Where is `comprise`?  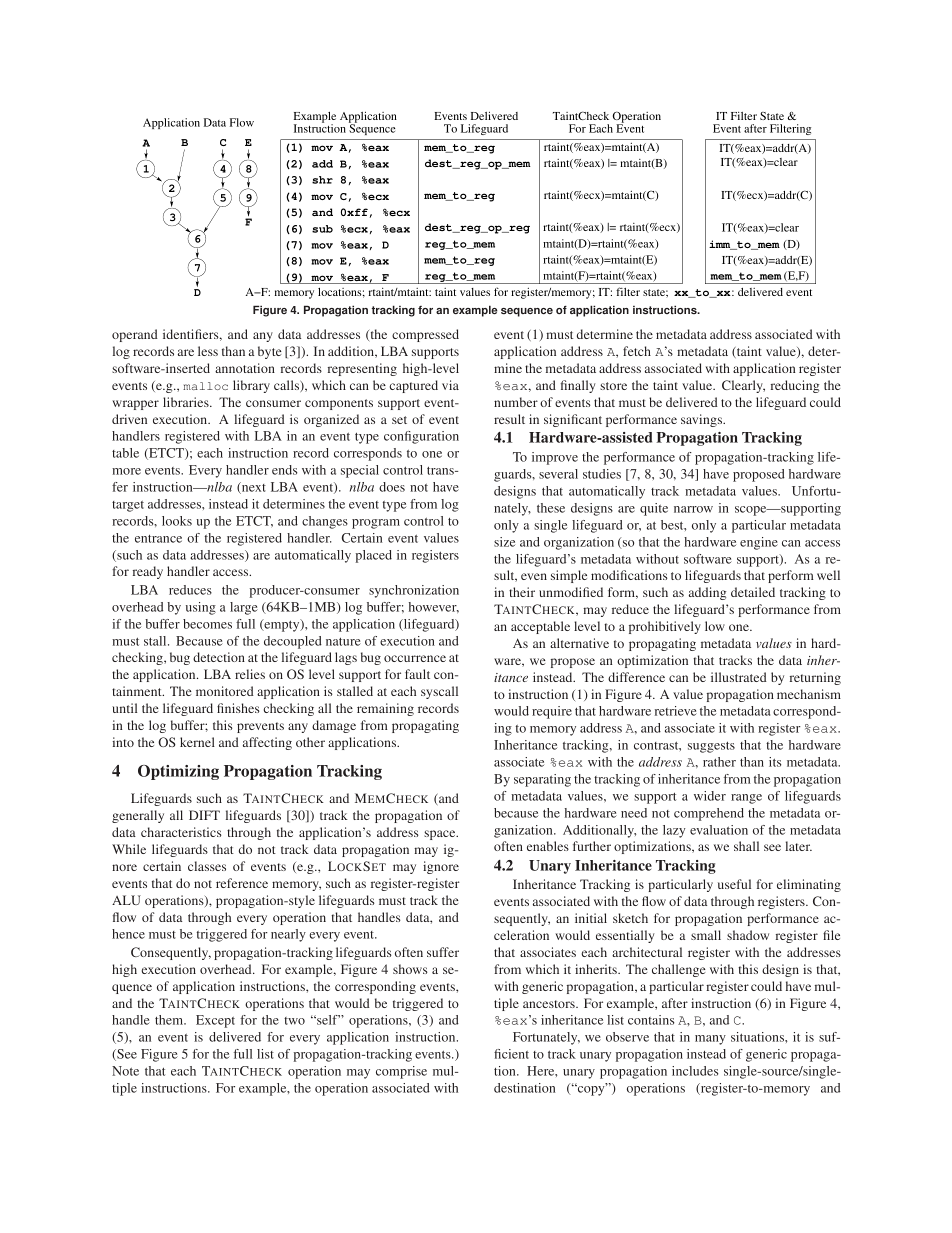
comprise is located at coordinates (401, 1072).
